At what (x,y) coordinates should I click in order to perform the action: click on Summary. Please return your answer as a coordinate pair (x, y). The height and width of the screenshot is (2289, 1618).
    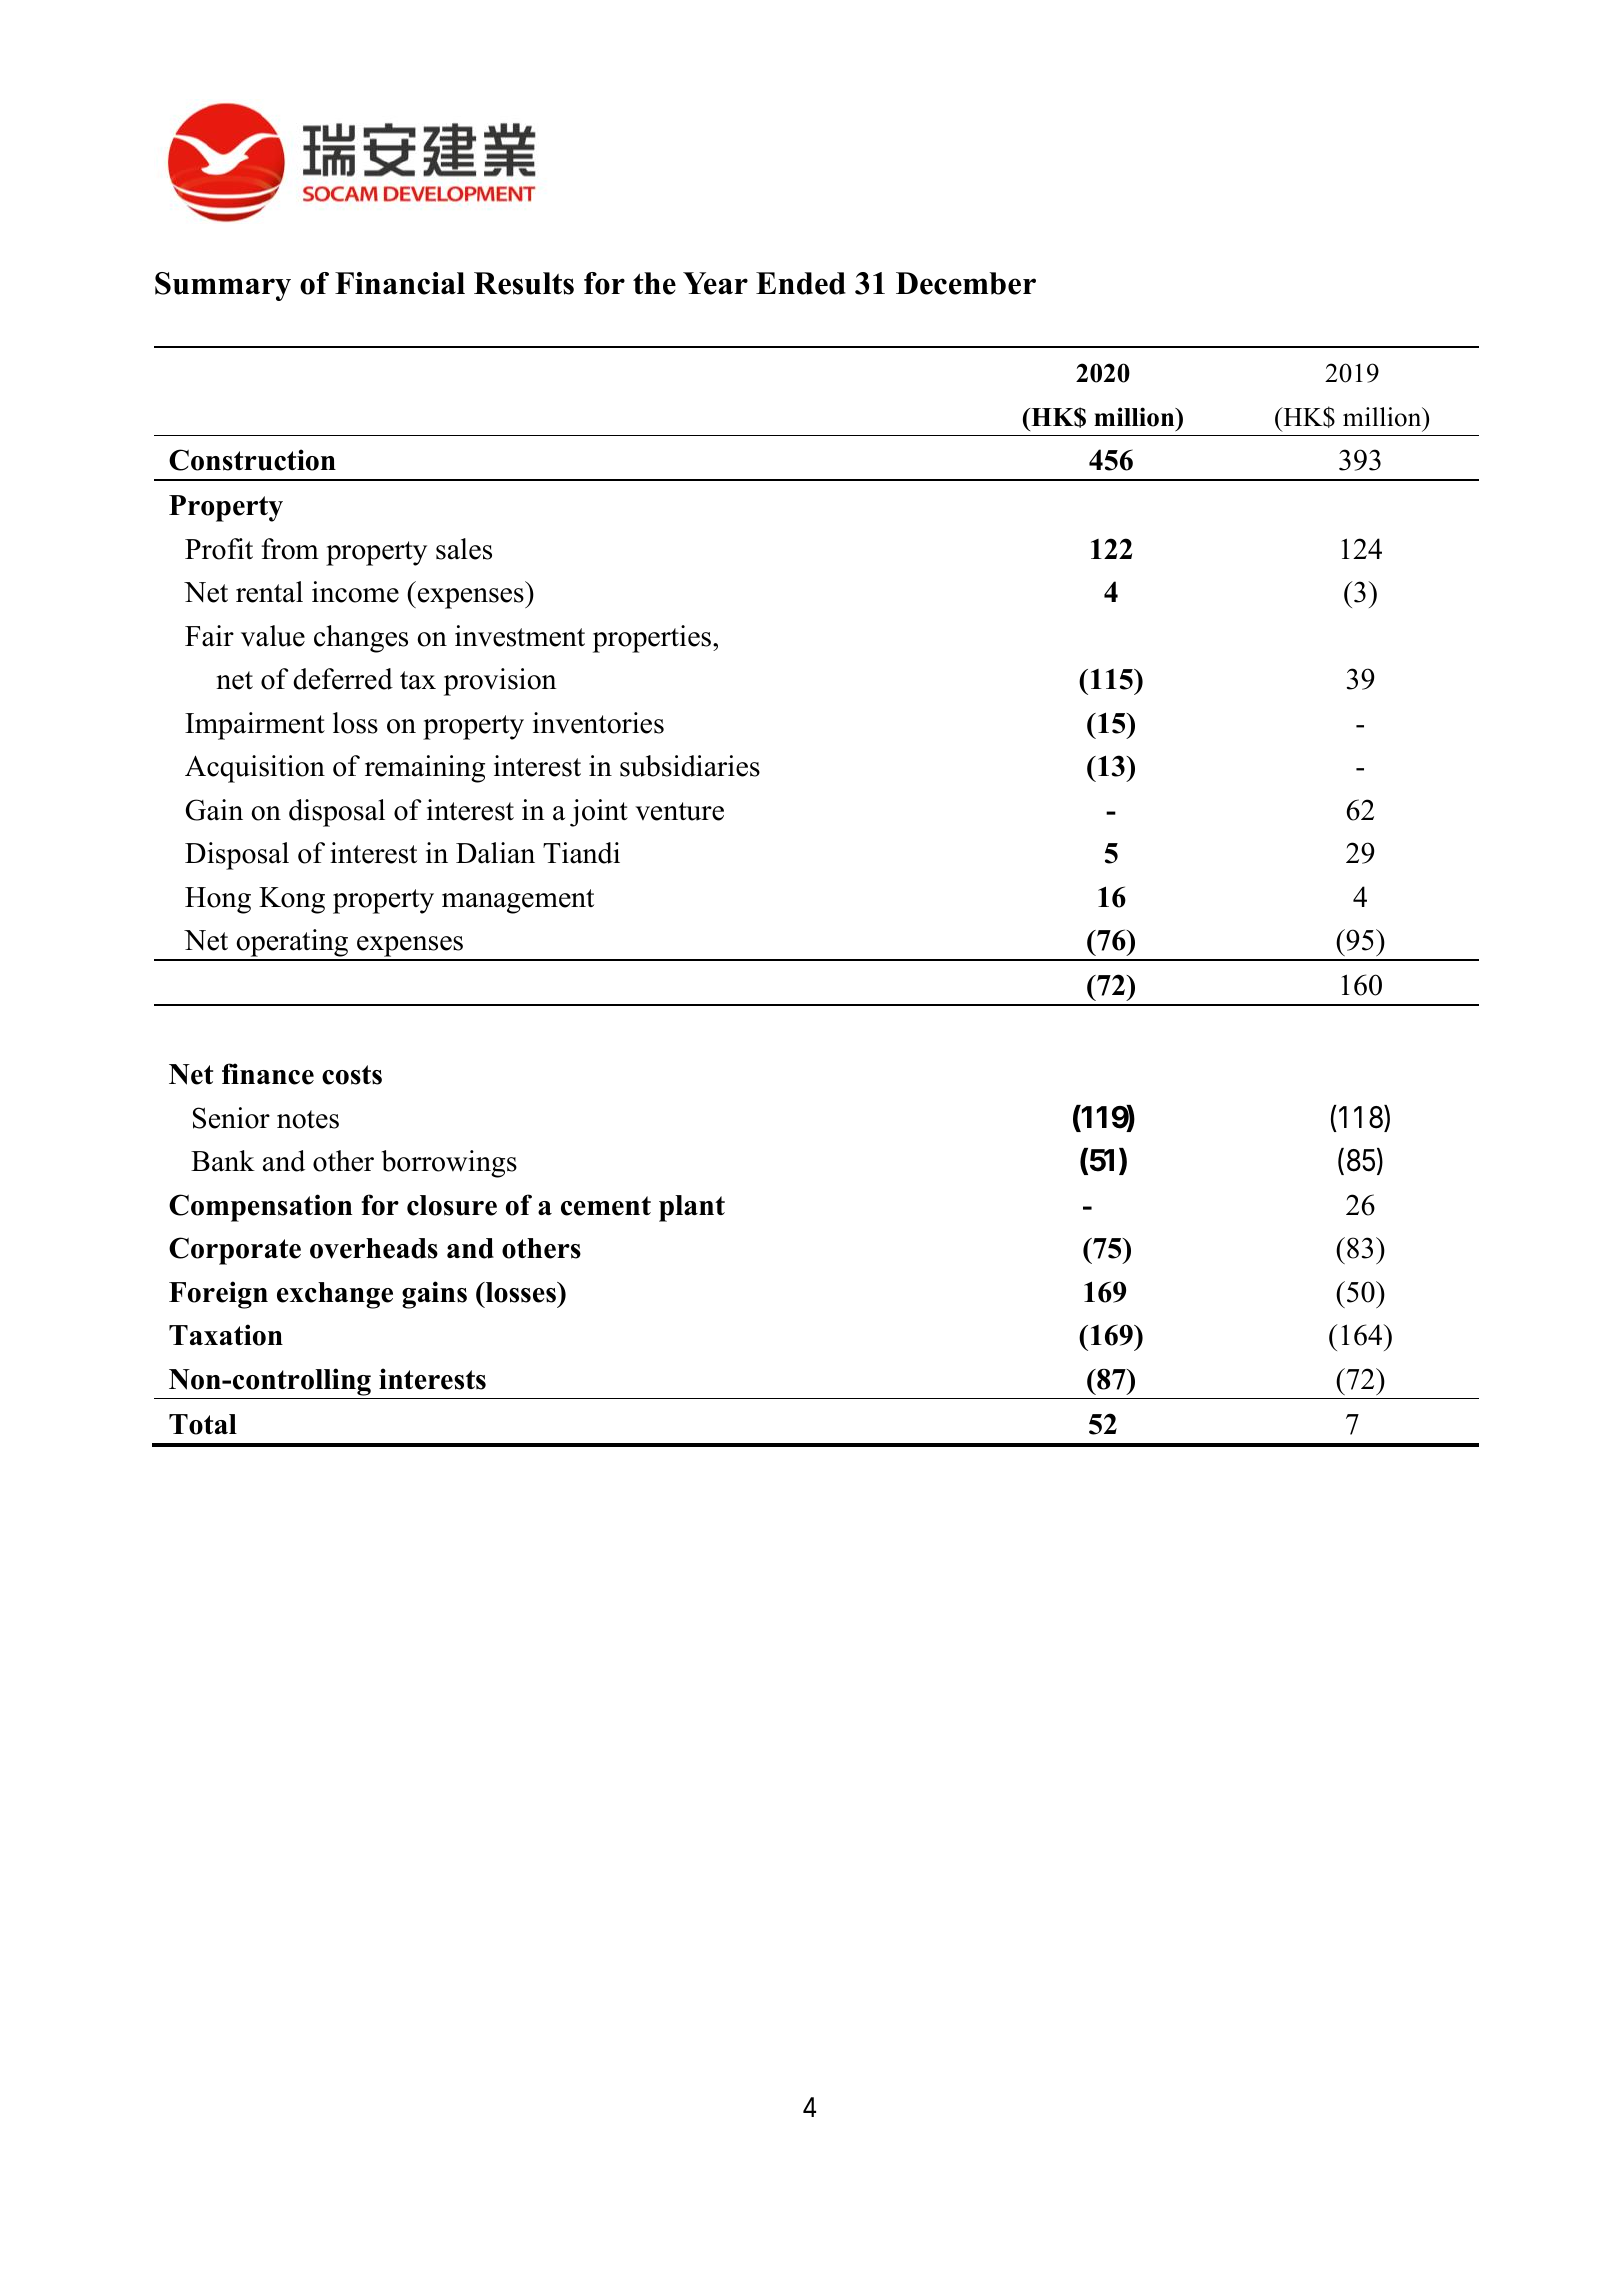
    Looking at the image, I should click on (223, 286).
